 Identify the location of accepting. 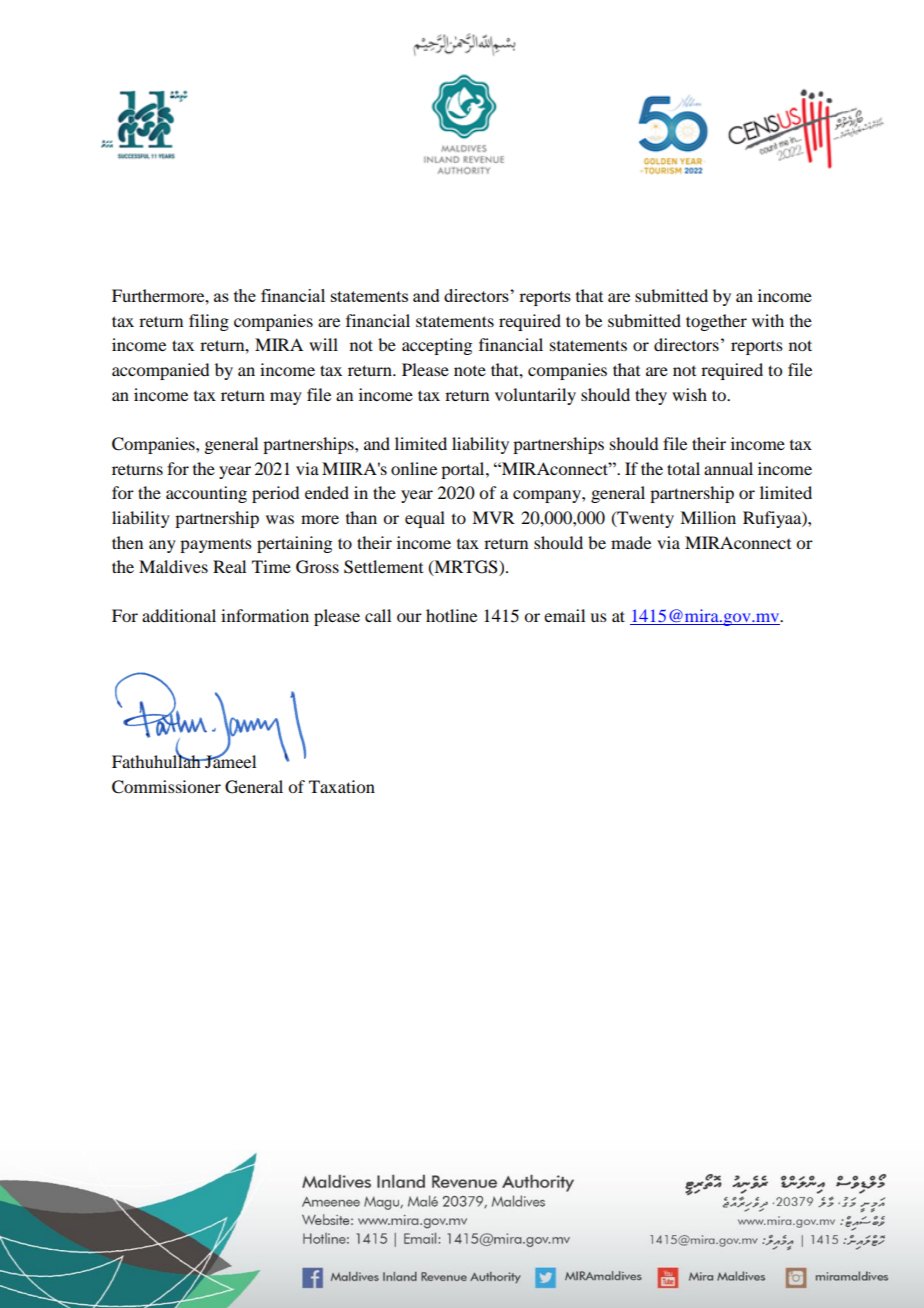
(437, 346).
